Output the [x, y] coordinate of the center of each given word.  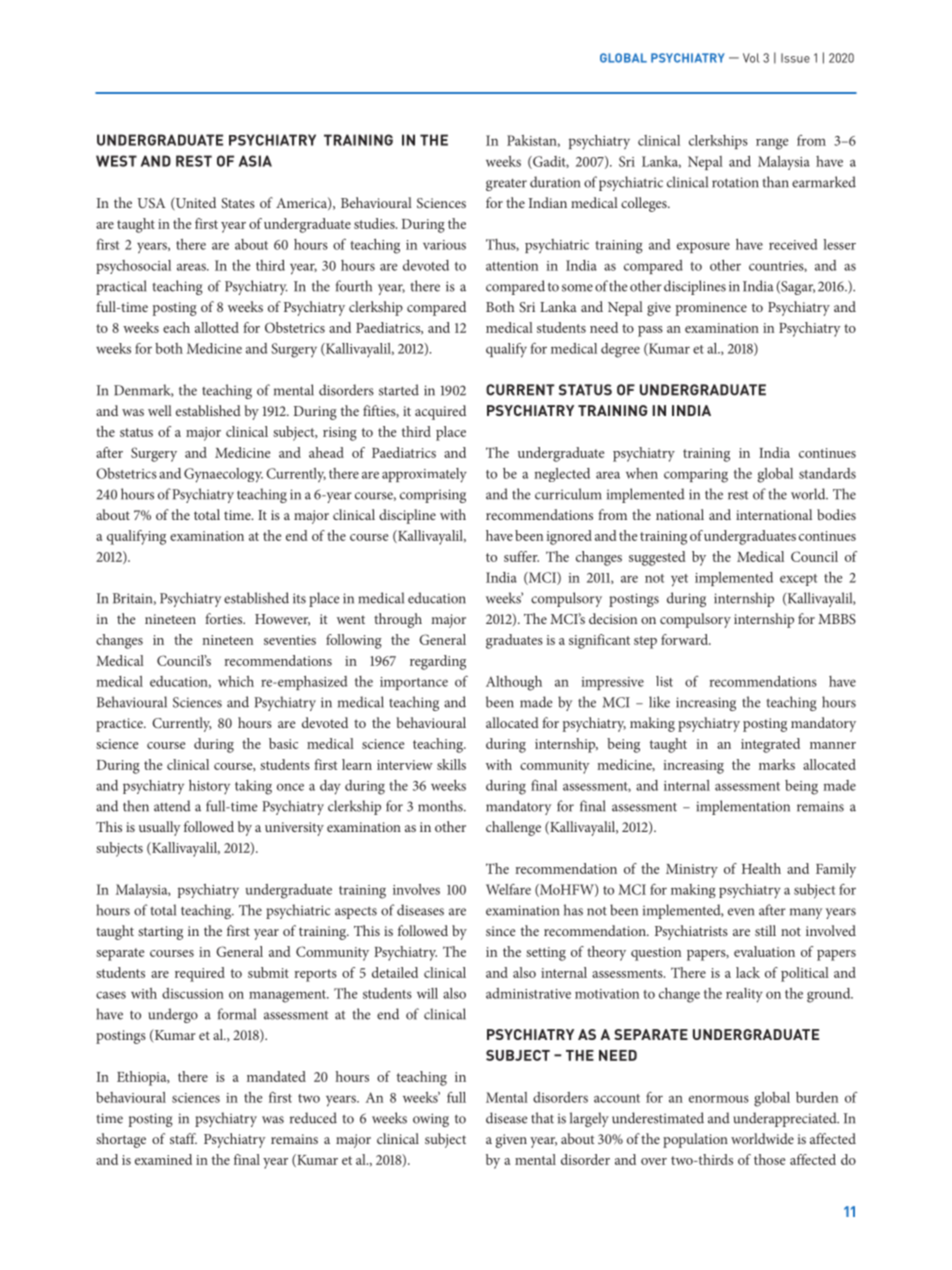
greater [506, 185]
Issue [795, 58]
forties [225, 618]
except [798, 580]
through [398, 620]
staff [183, 1138]
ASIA [255, 161]
